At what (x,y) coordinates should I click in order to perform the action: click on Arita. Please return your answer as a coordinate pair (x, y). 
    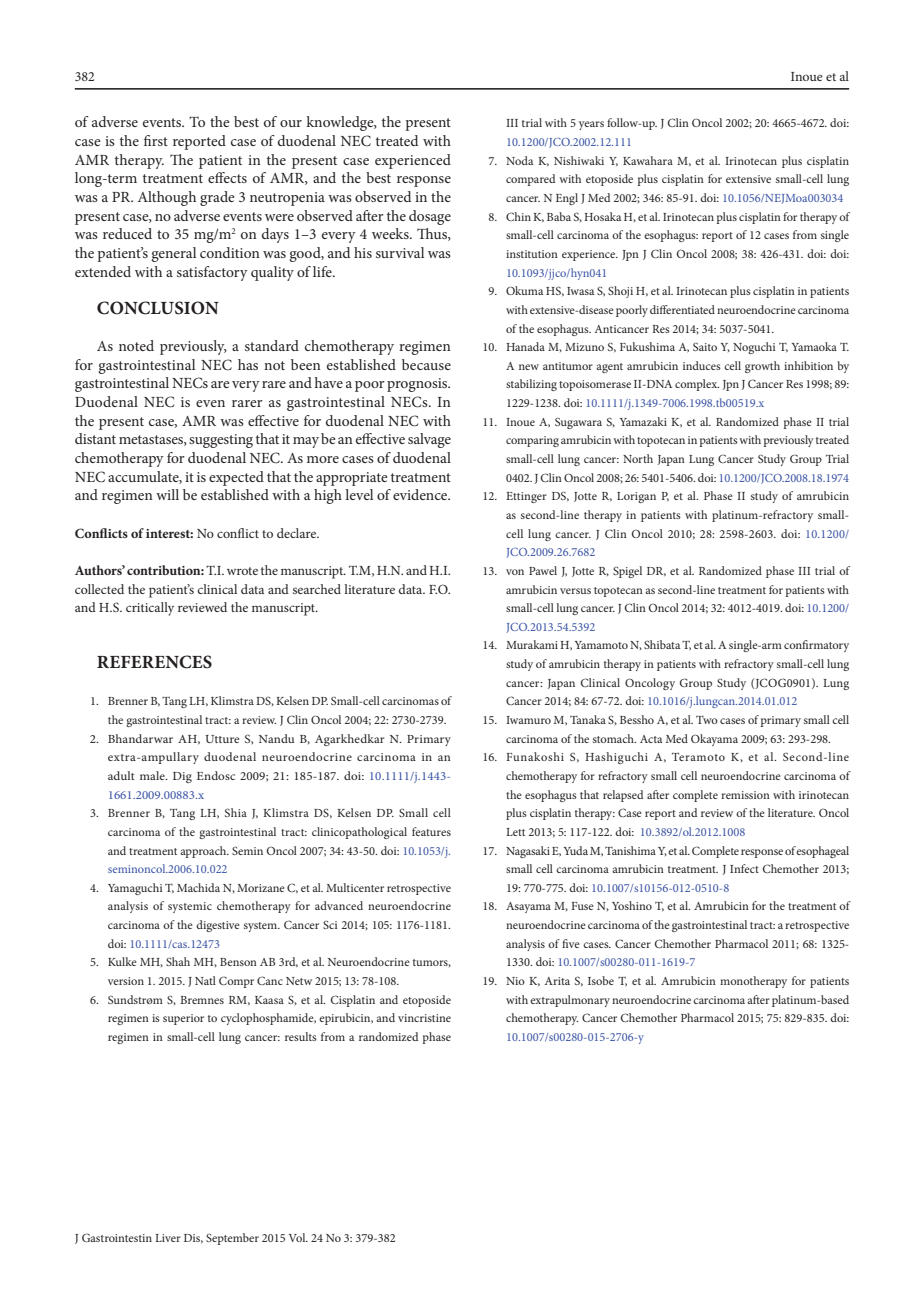
    Looking at the image, I should click on (557, 981).
